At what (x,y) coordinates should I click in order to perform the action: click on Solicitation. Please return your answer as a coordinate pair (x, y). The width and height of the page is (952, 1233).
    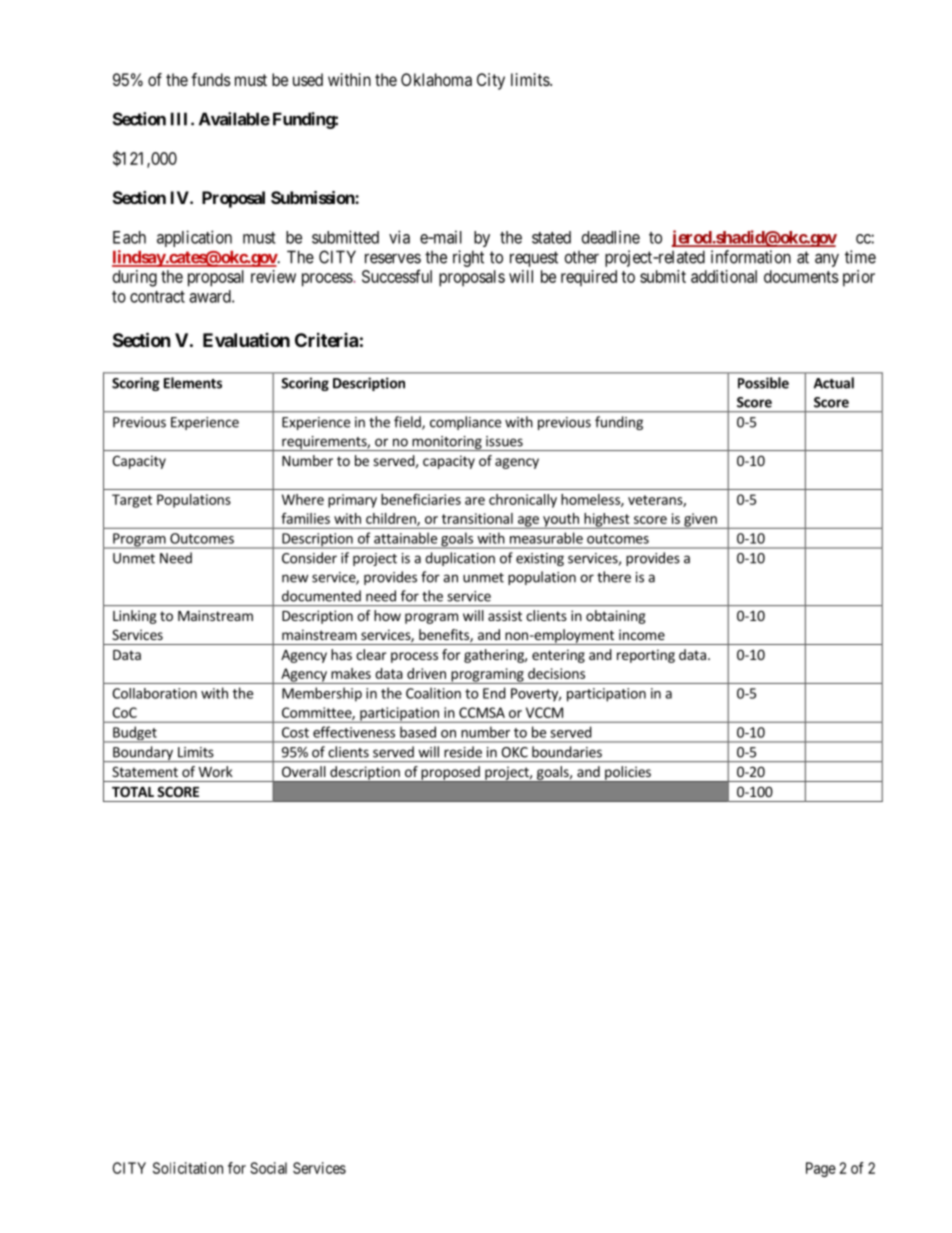
    Looking at the image, I should click on (188, 1168).
